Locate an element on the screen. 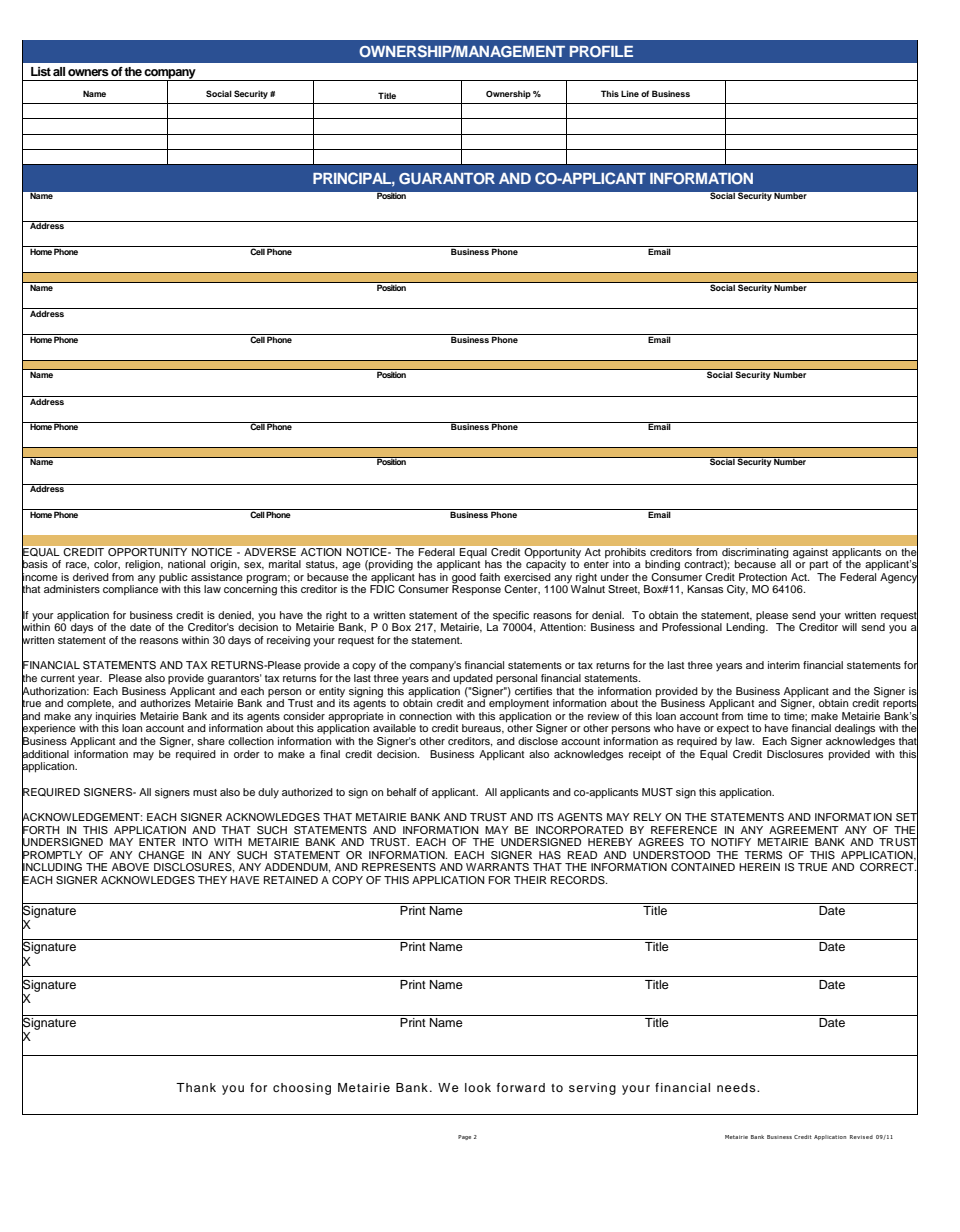  Line is located at coordinates (630, 93).
